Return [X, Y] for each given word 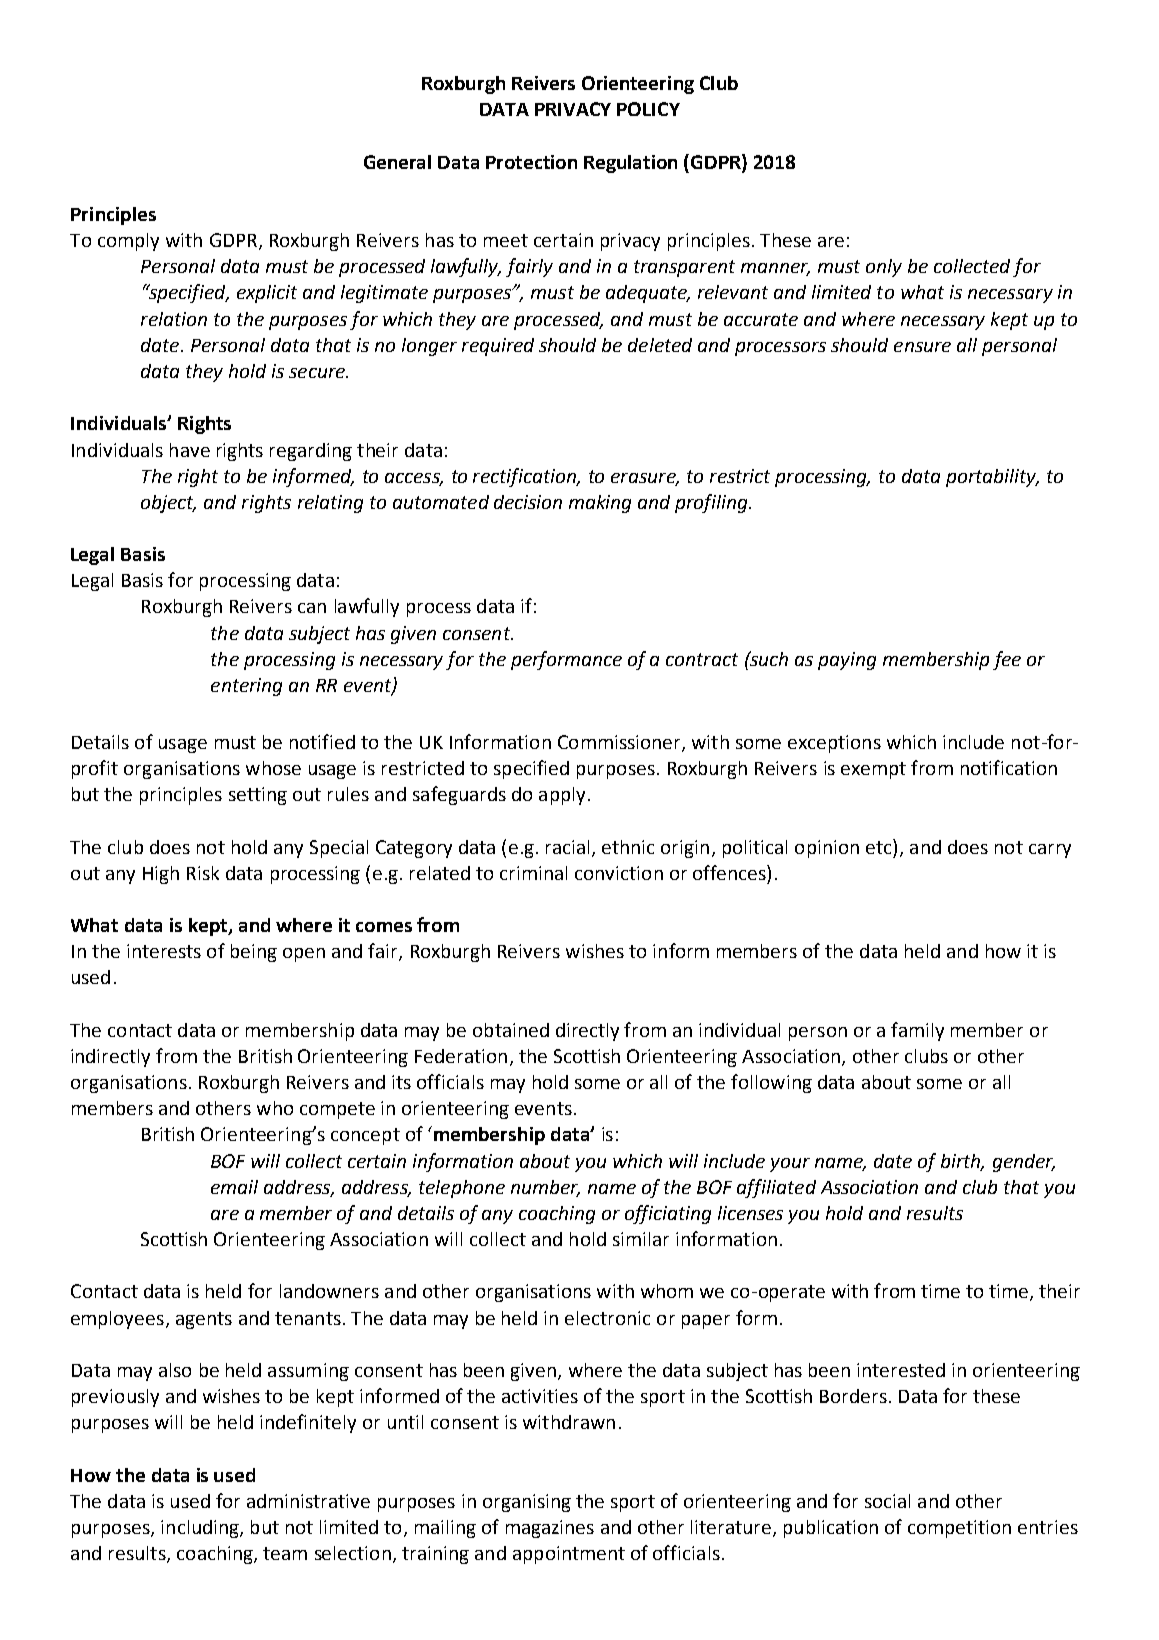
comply [128, 242]
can [312, 608]
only [884, 268]
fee [1007, 660]
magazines [550, 1529]
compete [337, 1110]
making [600, 504]
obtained [511, 1030]
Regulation [630, 164]
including [201, 1529]
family [917, 1031]
